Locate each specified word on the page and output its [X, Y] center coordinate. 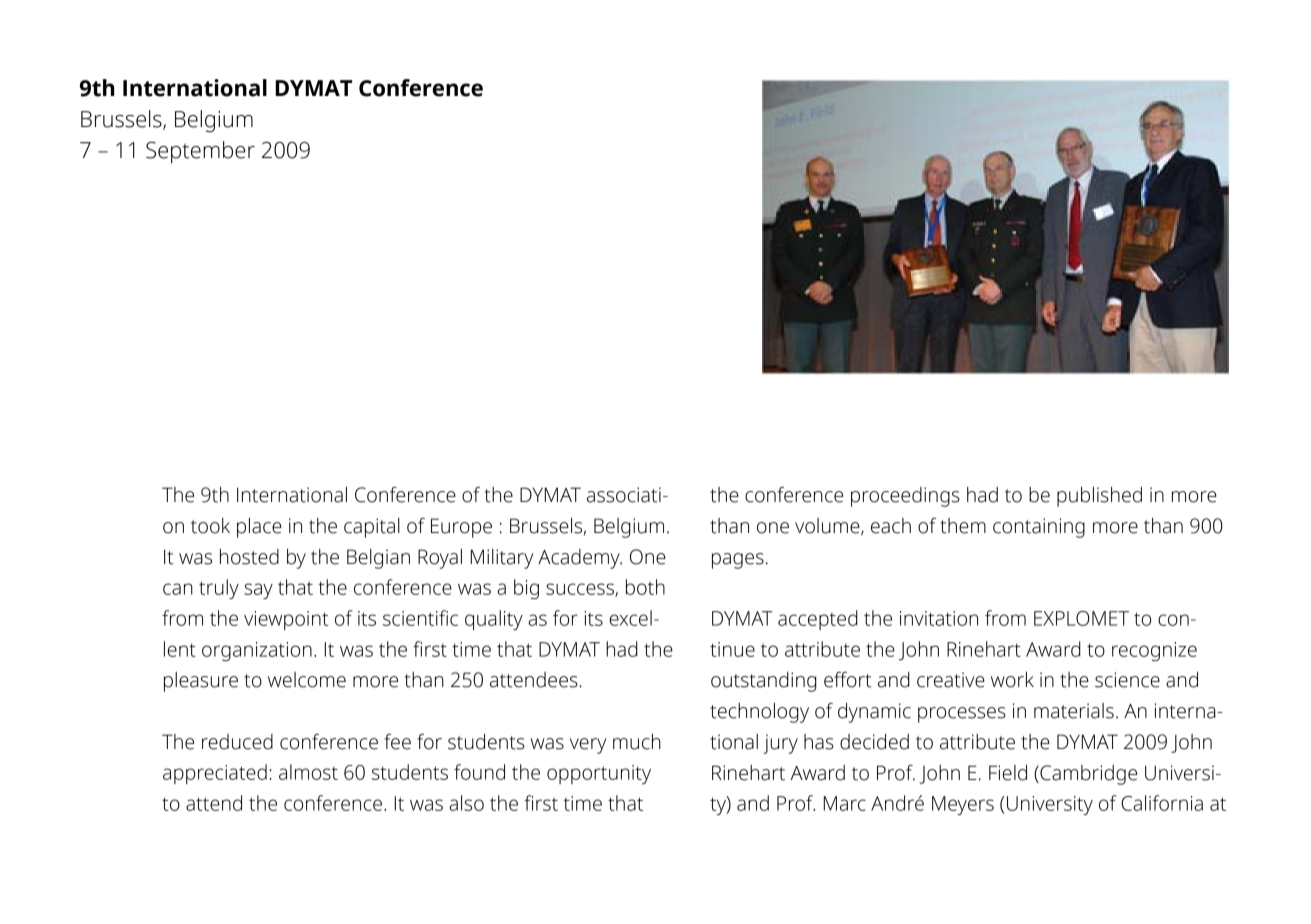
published [1099, 497]
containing [1039, 528]
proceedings [905, 497]
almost [308, 772]
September [200, 152]
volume [828, 527]
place [259, 528]
